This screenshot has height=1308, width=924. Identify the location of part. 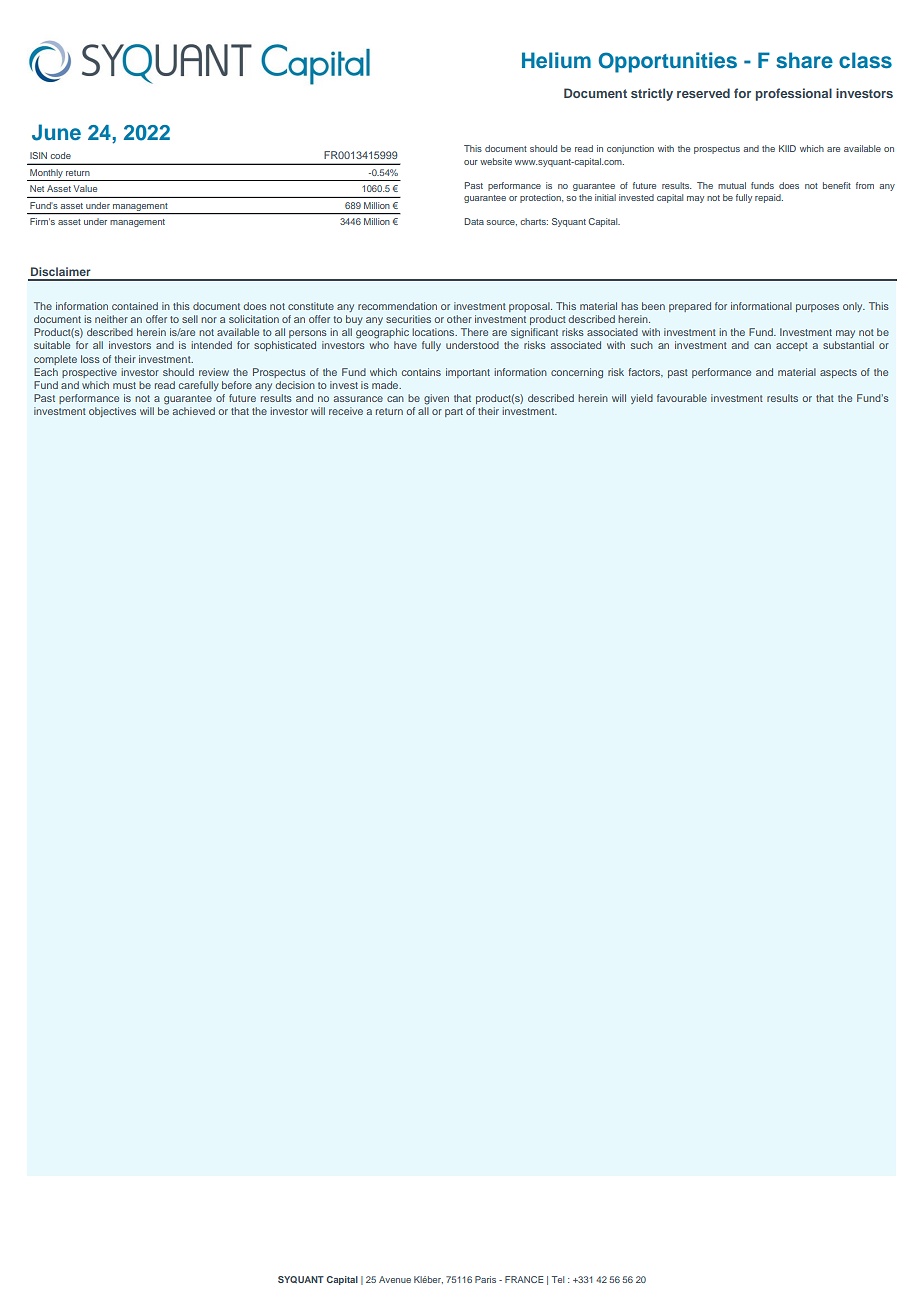
(454, 412).
